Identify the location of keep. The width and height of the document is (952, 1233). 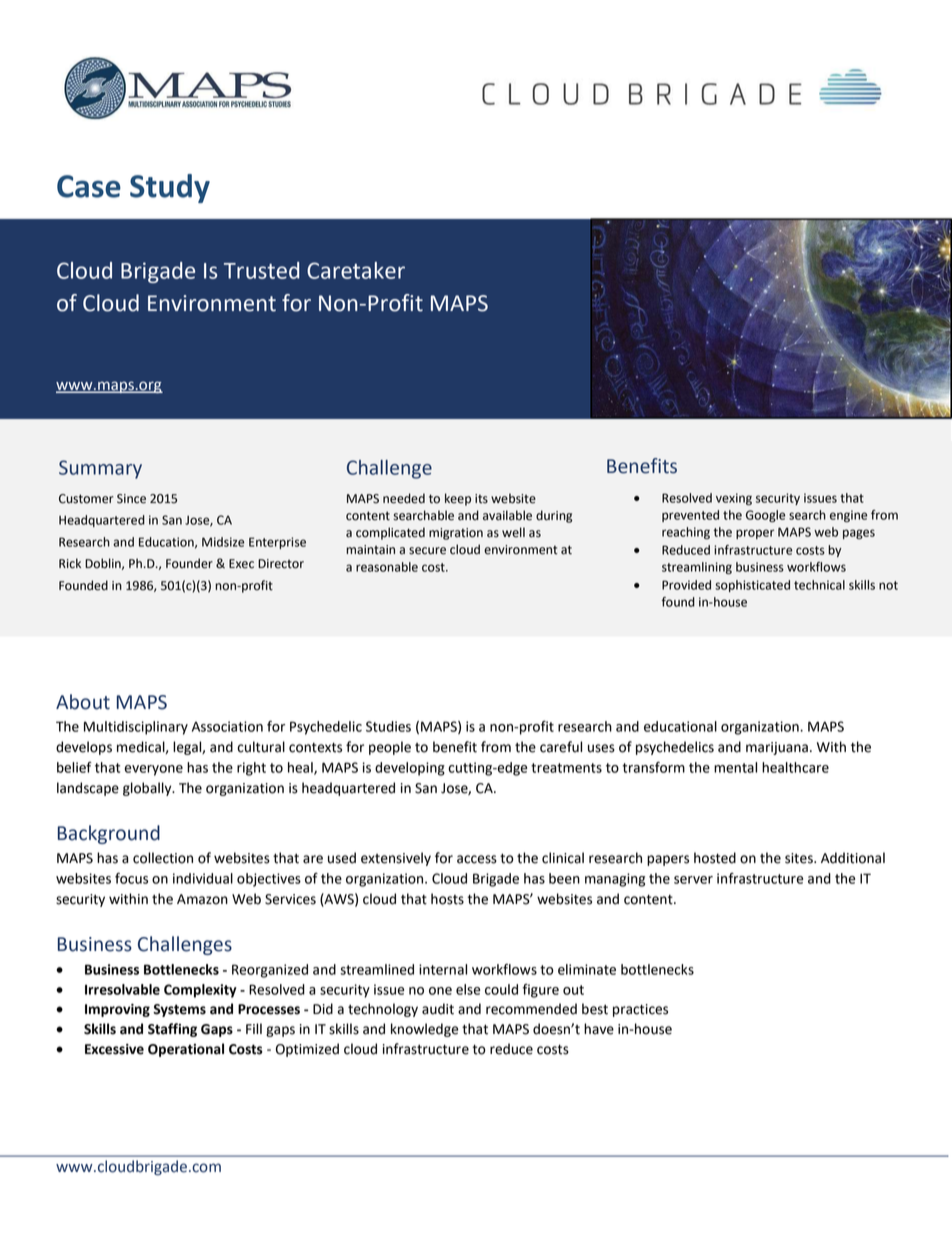
(458, 499).
